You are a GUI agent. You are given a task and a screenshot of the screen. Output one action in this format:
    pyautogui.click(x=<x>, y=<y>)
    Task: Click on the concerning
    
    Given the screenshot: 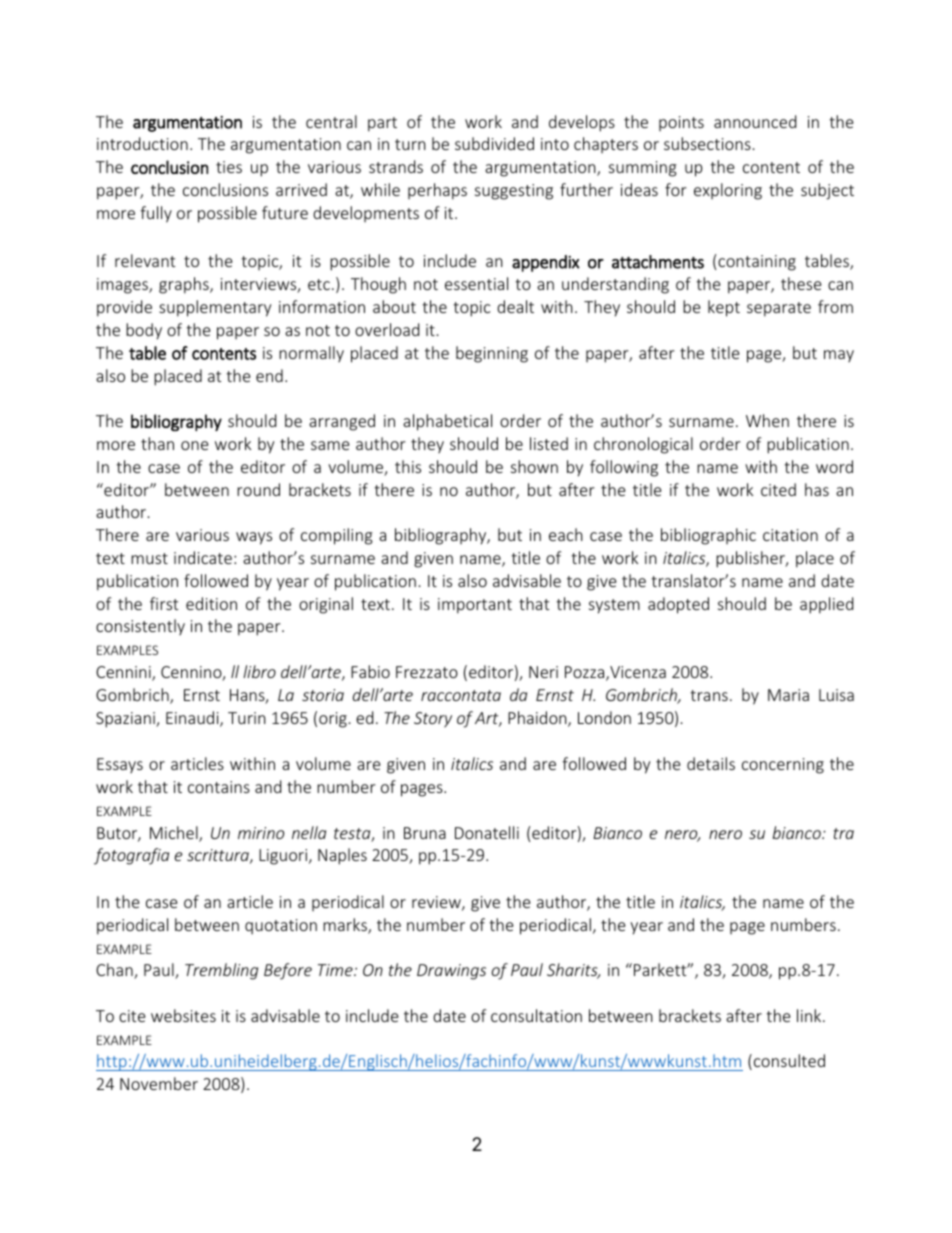 What is the action you would take?
    pyautogui.click(x=783, y=766)
